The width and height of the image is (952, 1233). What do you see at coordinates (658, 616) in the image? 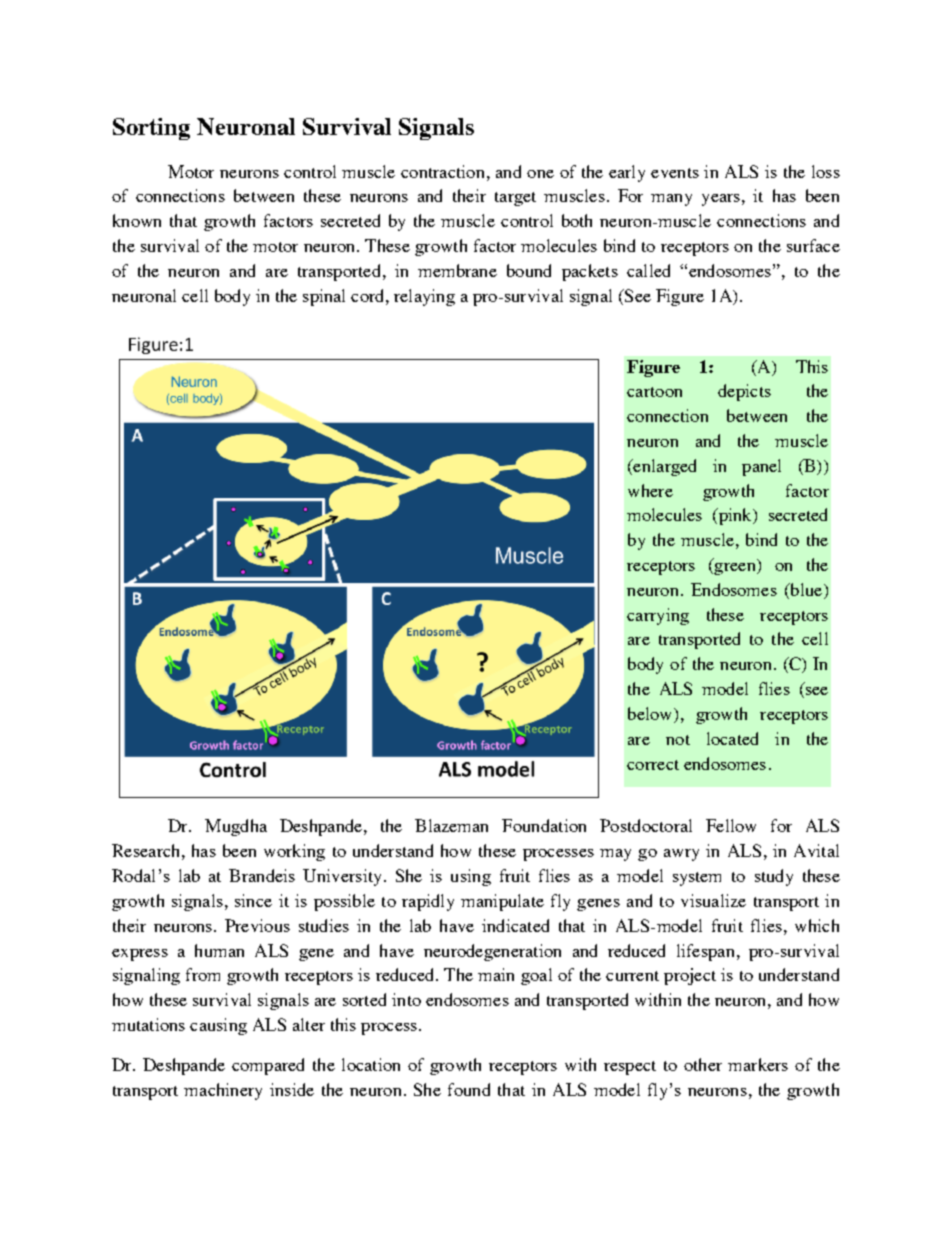
I see `carrying` at bounding box center [658, 616].
